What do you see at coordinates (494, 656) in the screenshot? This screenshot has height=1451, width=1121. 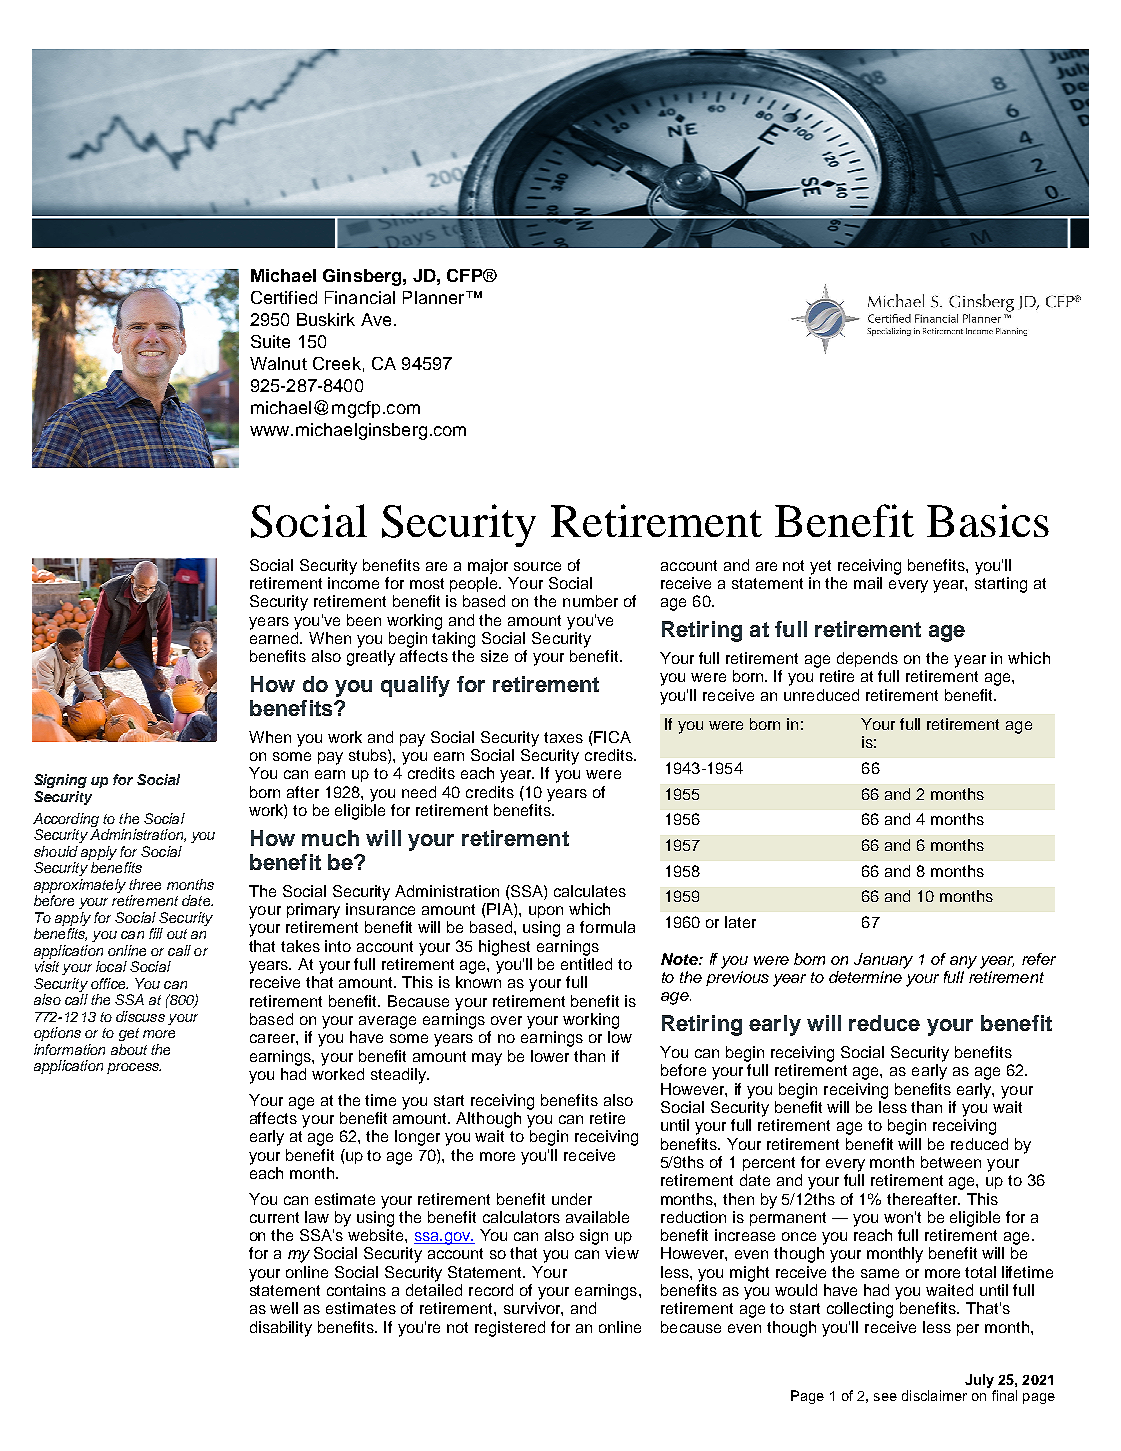 I see `size` at bounding box center [494, 656].
